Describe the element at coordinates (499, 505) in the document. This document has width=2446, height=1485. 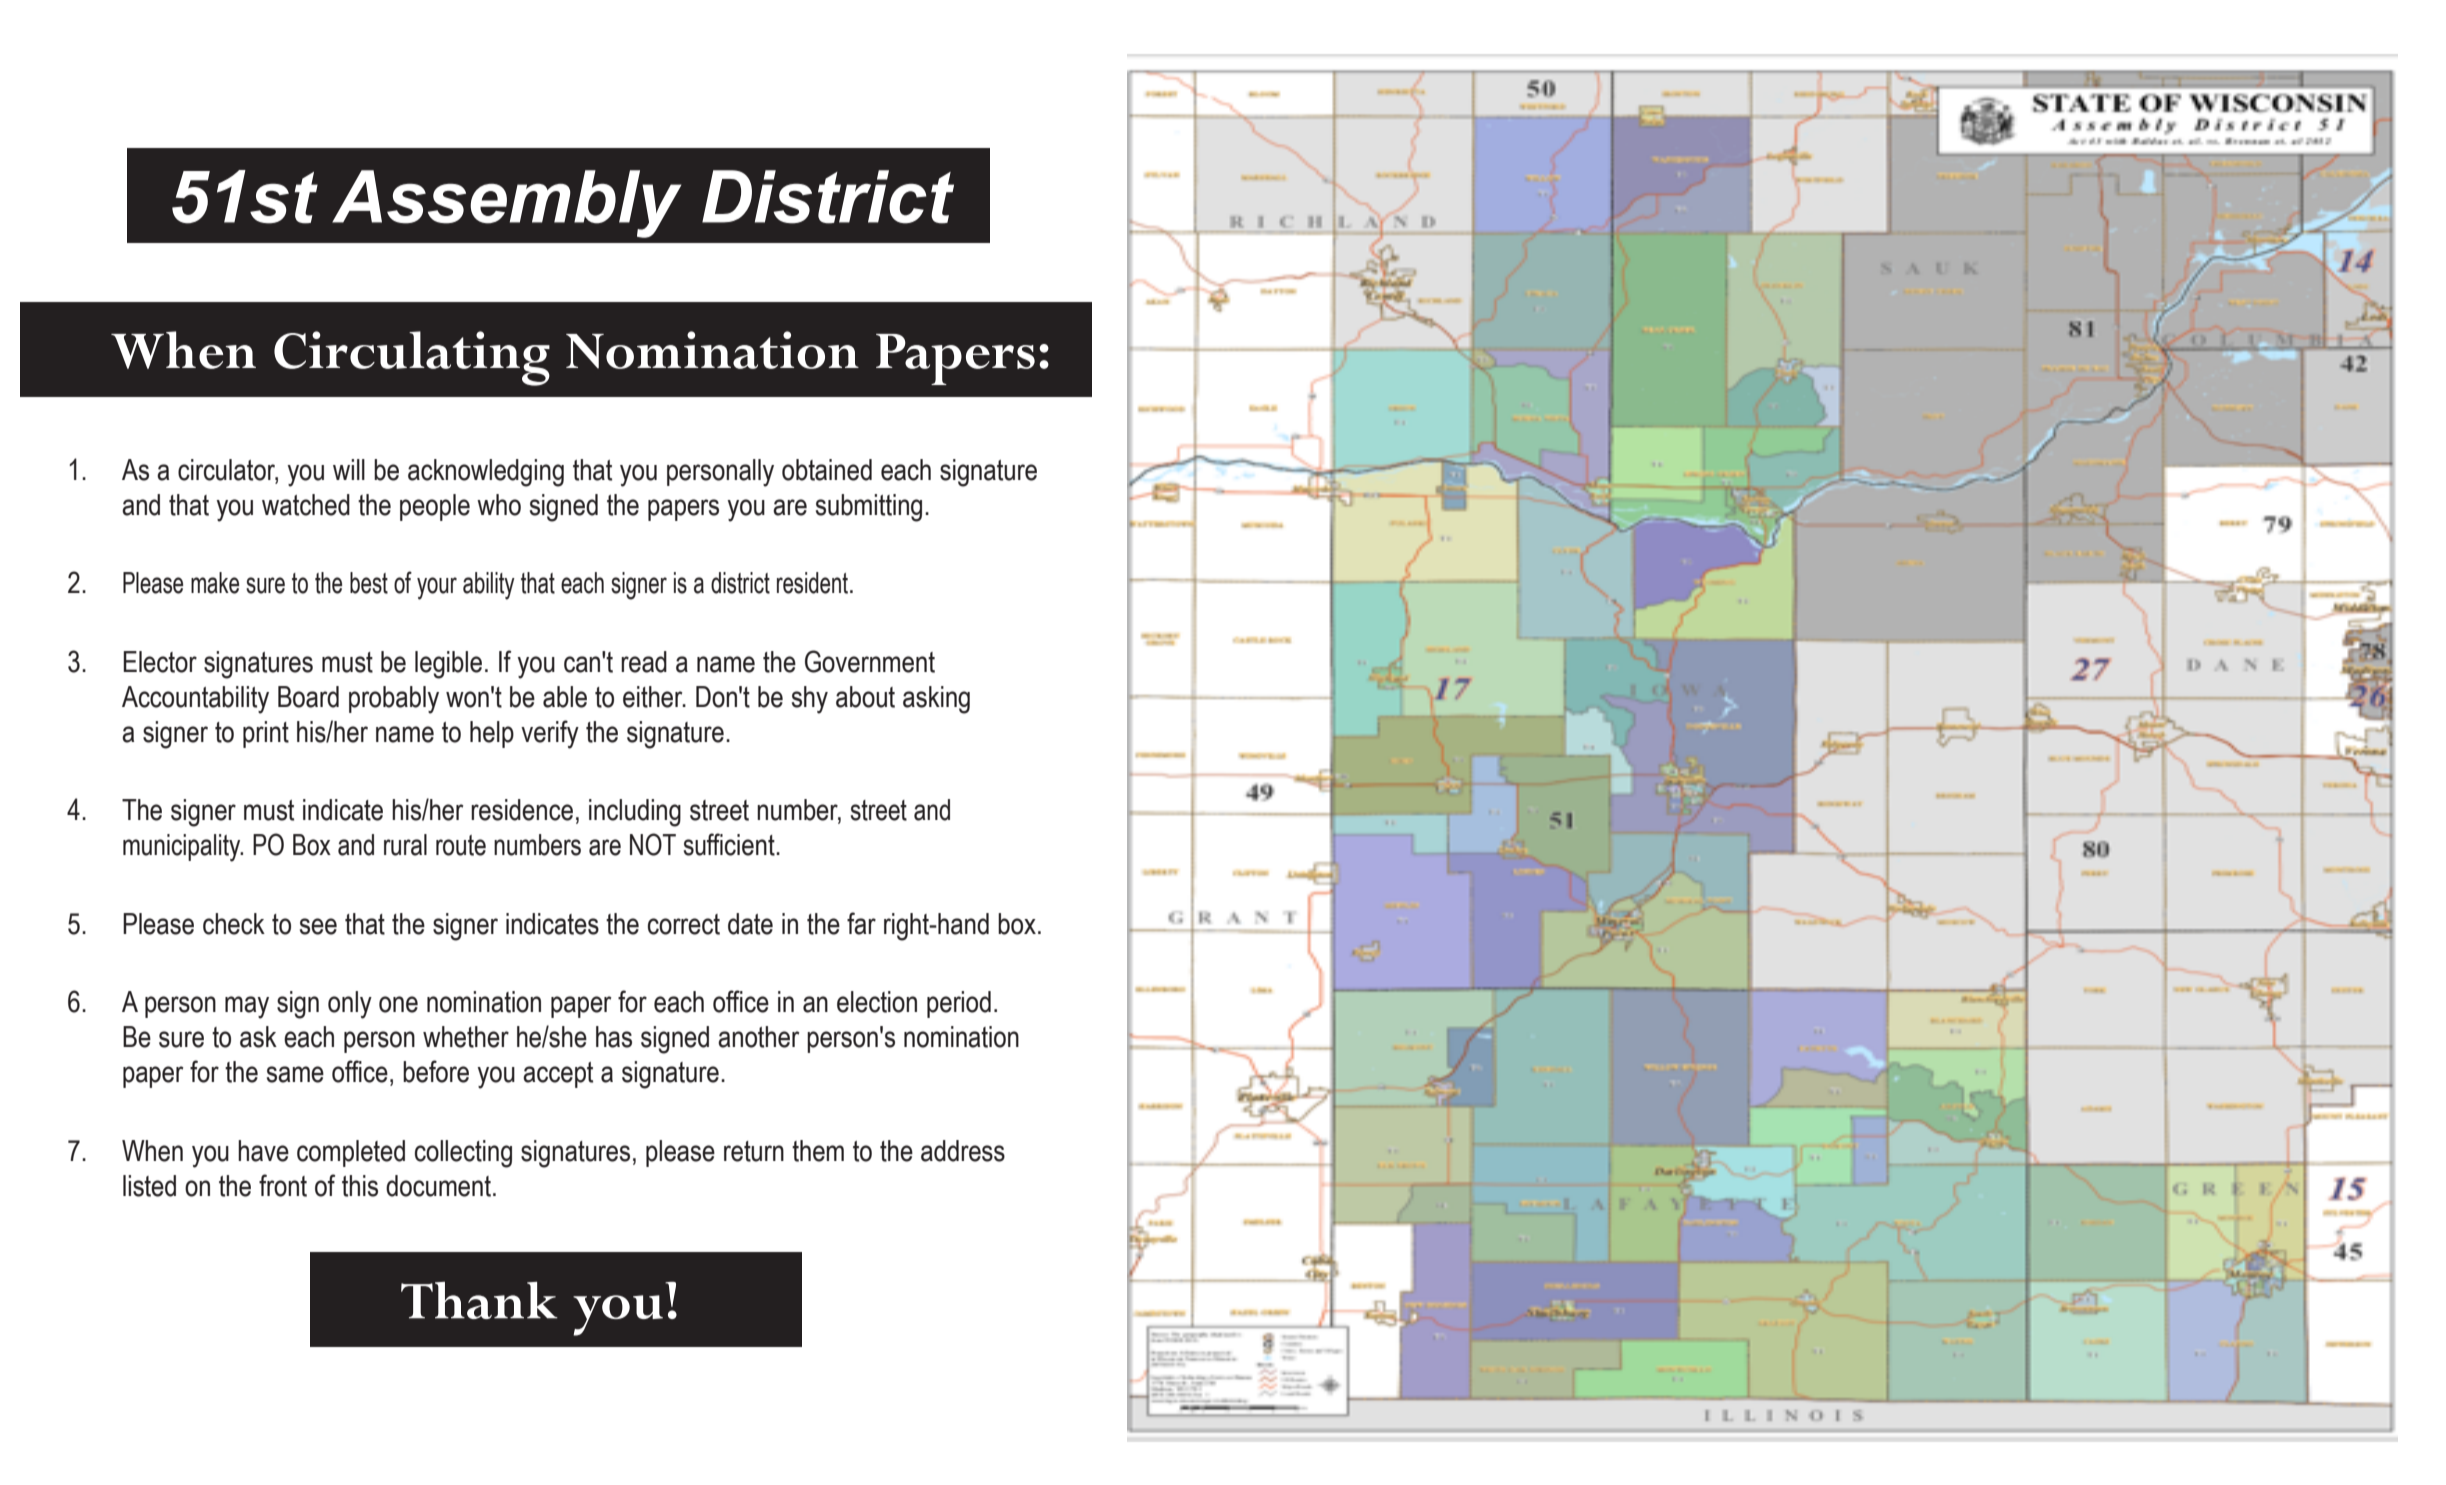
I see `who` at that location.
